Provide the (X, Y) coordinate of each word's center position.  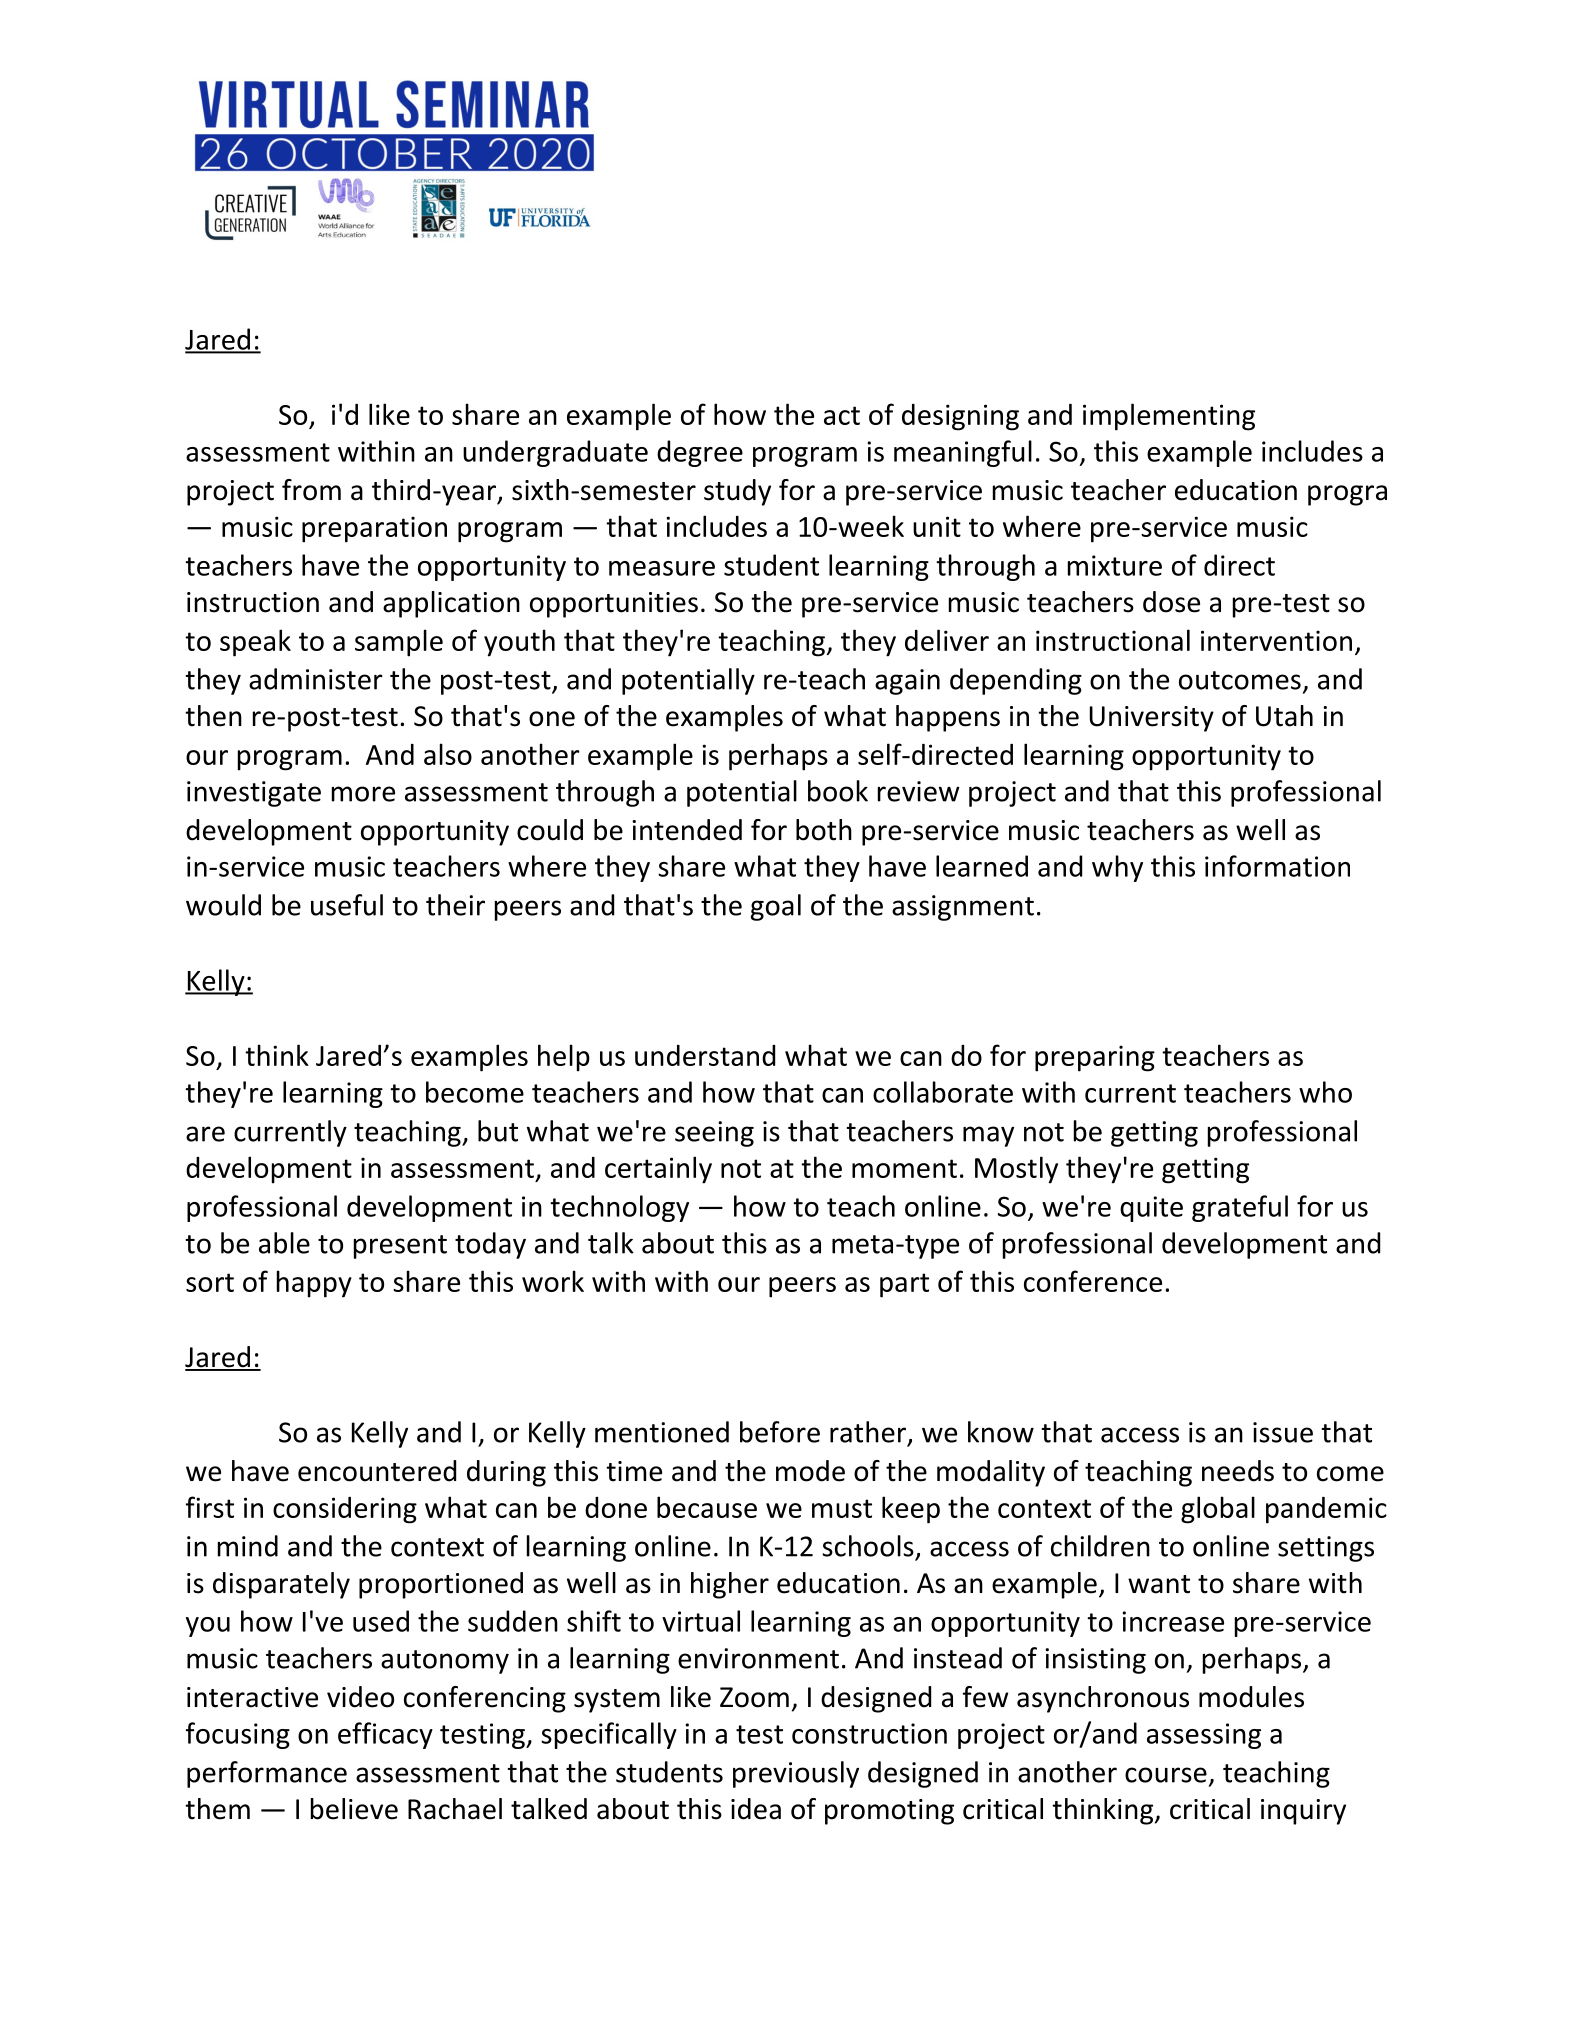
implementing (1169, 417)
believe (354, 1809)
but (498, 1131)
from (311, 490)
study (737, 492)
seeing (714, 1134)
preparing (1095, 1058)
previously (796, 1774)
